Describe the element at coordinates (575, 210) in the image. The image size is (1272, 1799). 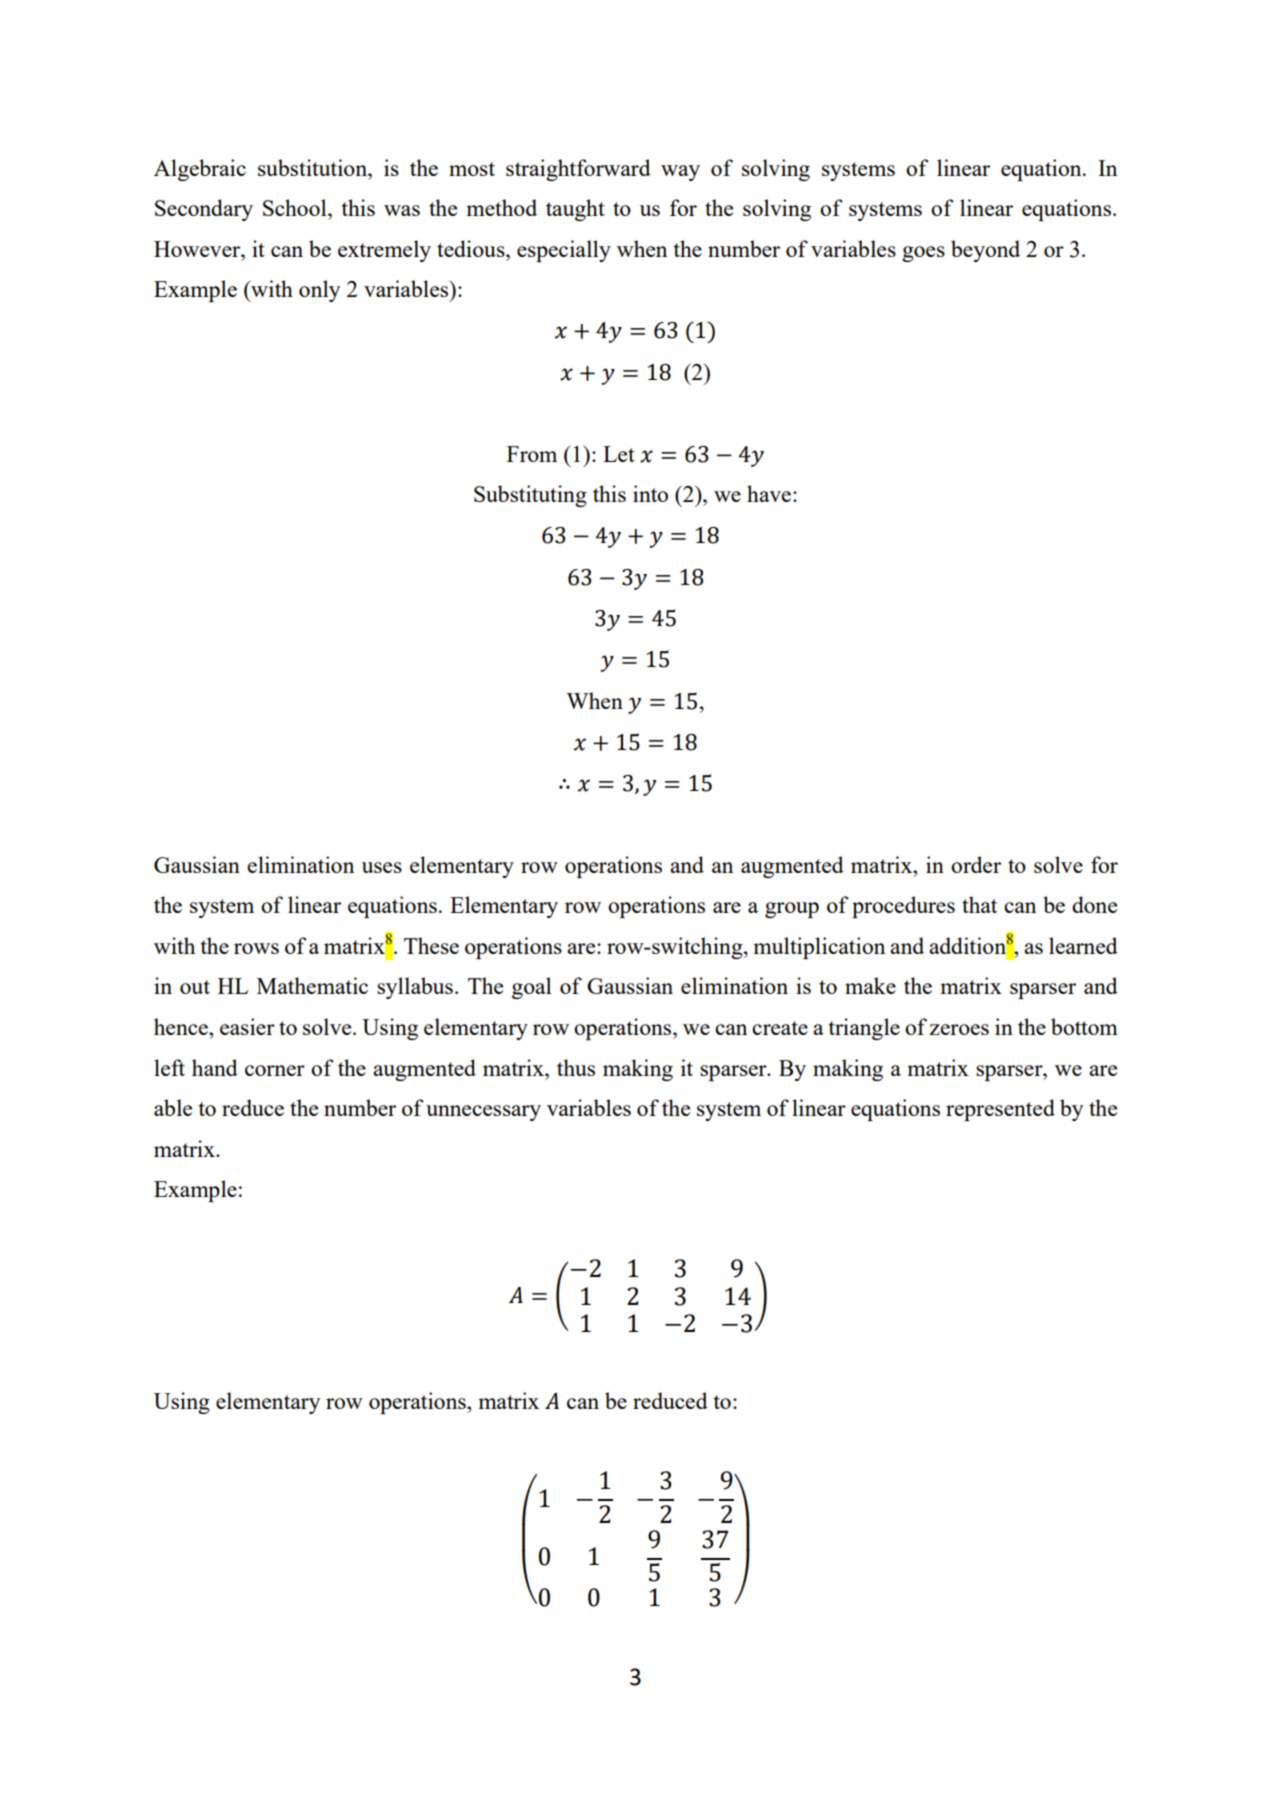
I see `taught` at that location.
